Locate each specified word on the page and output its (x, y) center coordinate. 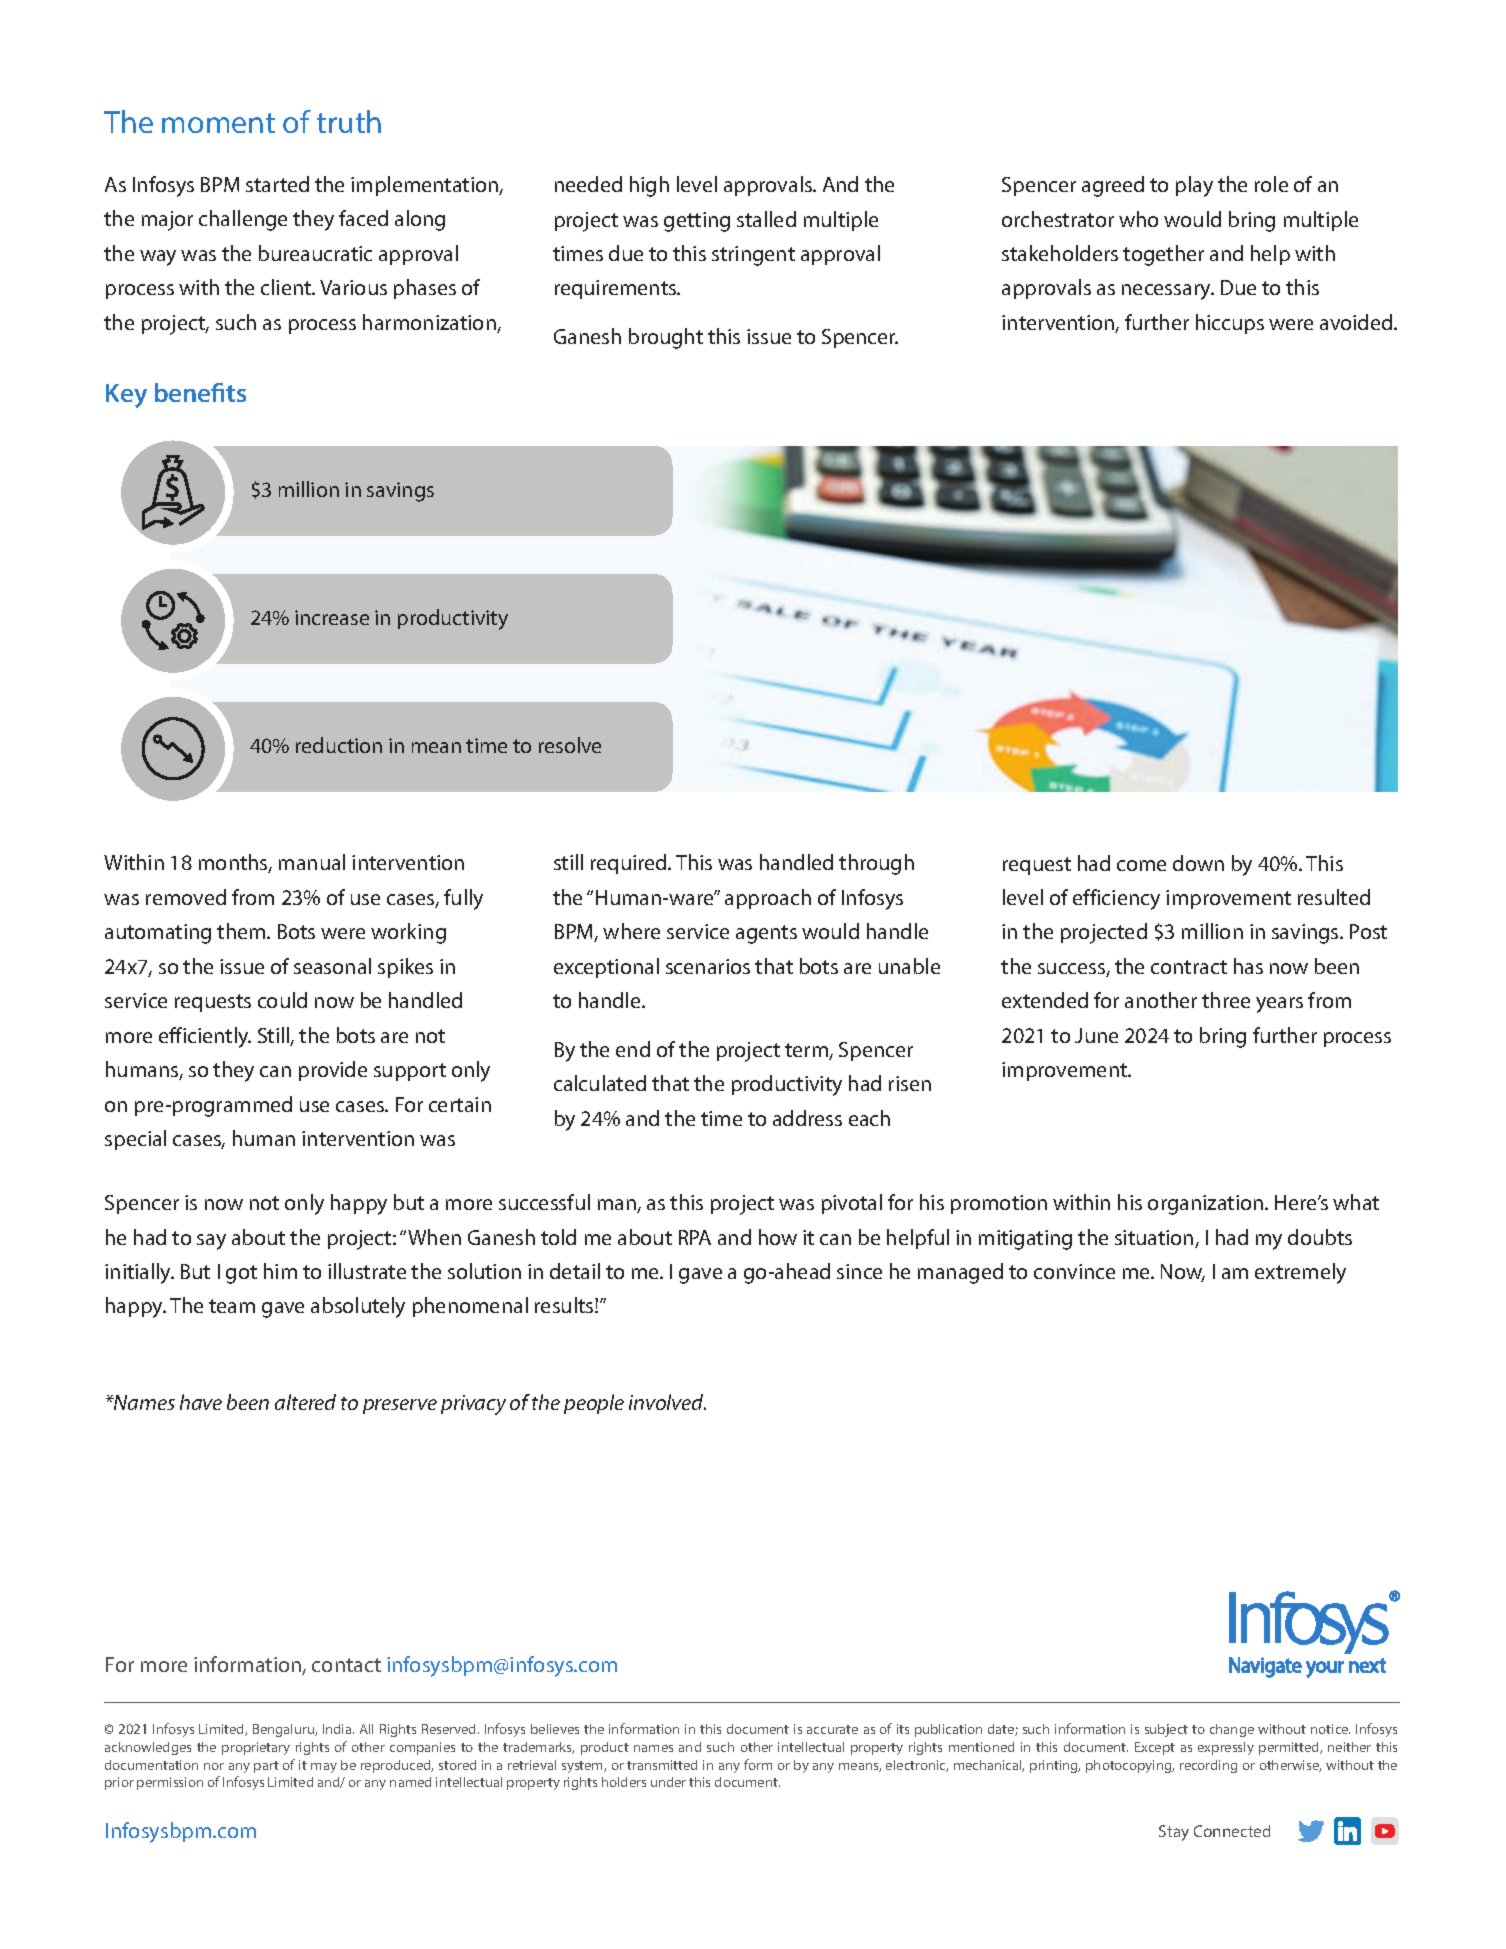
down (1198, 863)
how (778, 1237)
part (266, 1767)
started (277, 184)
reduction (339, 745)
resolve (570, 745)
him (280, 1271)
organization (1207, 1205)
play (1194, 186)
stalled (766, 219)
